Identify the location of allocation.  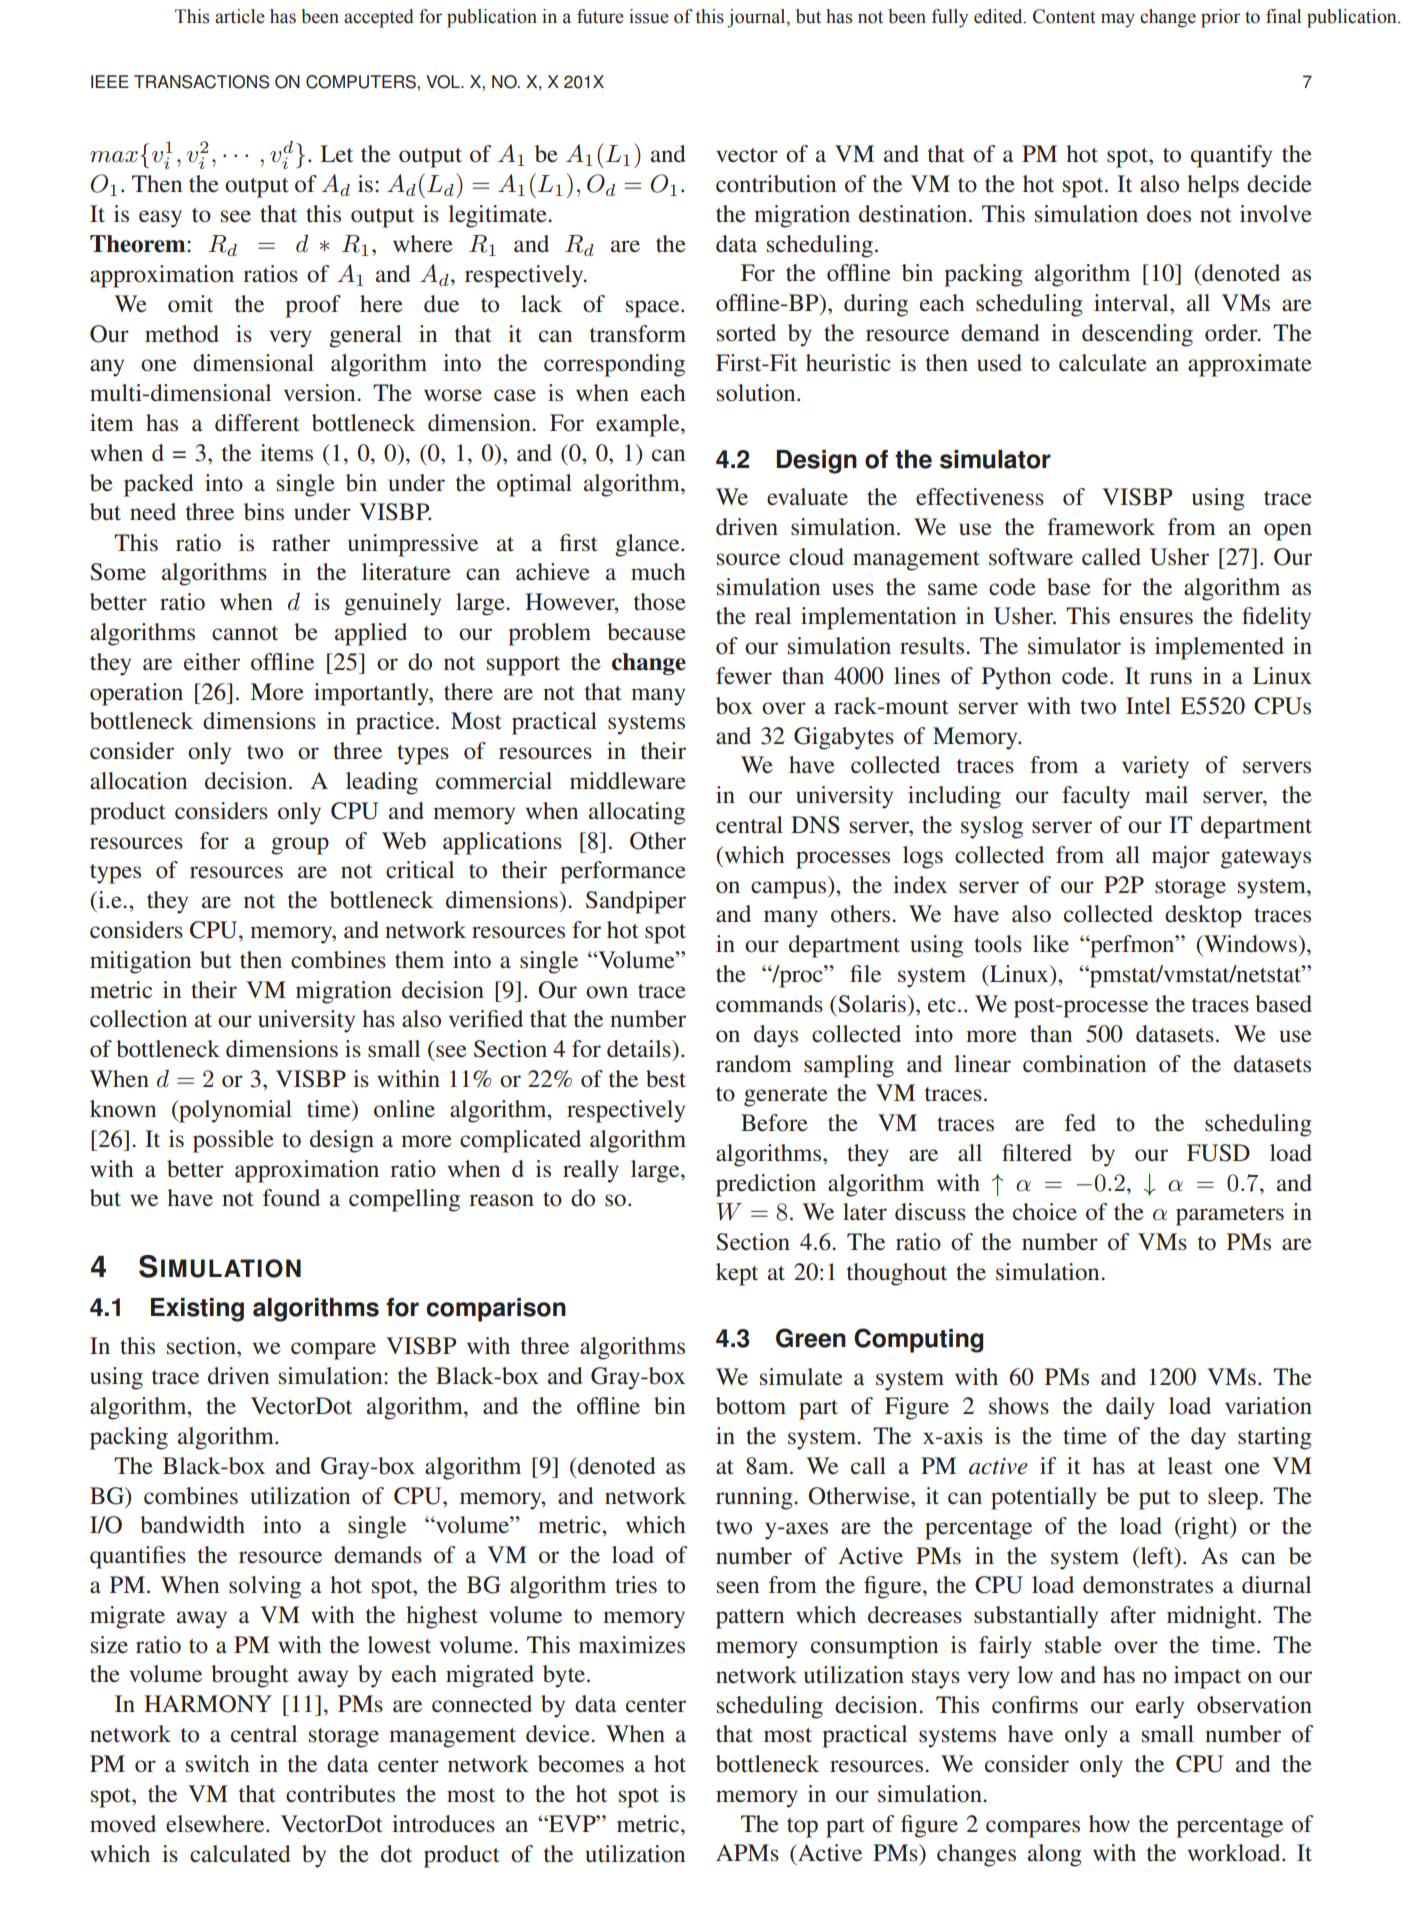
(138, 781).
